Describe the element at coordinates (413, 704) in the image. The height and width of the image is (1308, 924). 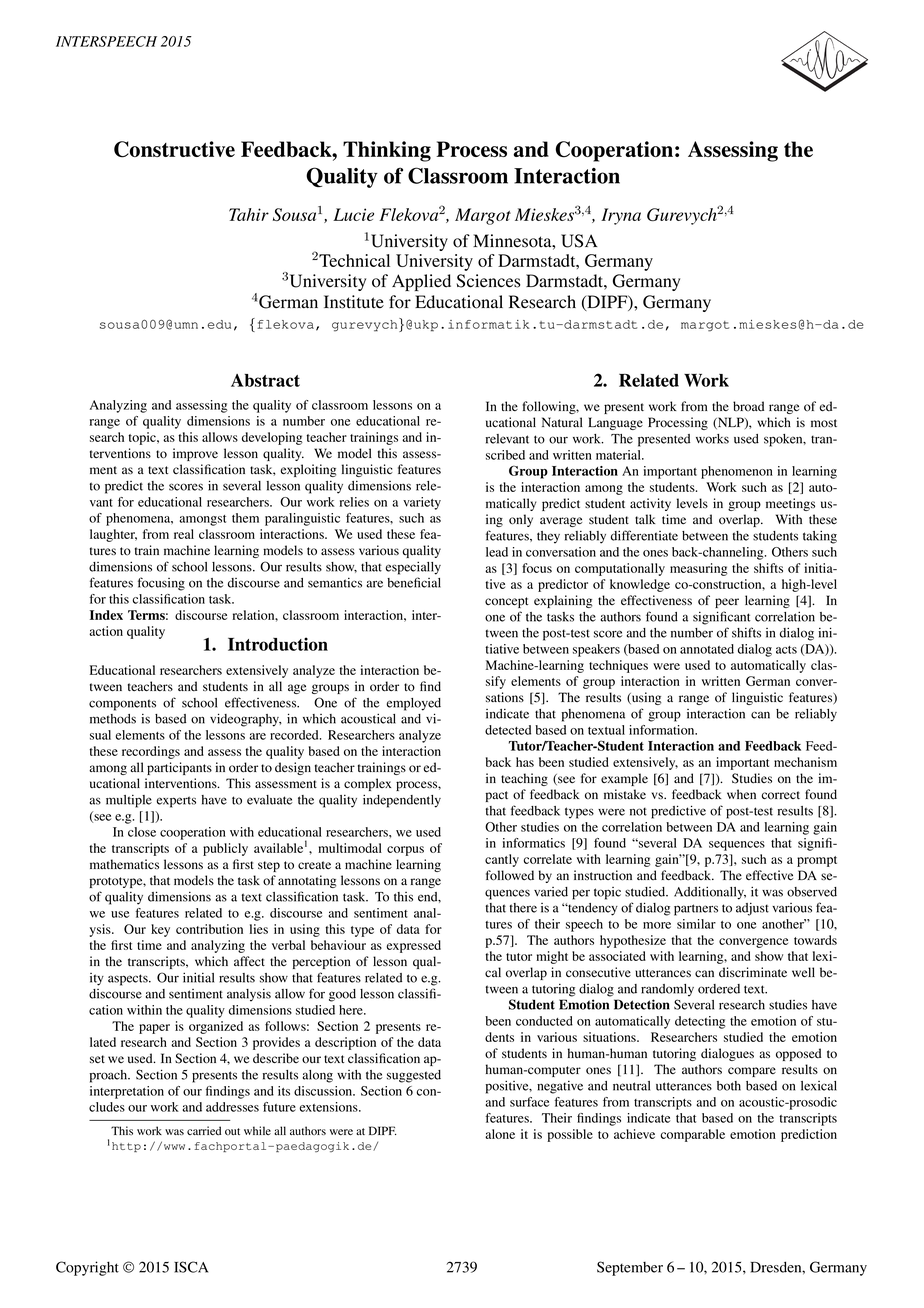
I see `employed` at that location.
